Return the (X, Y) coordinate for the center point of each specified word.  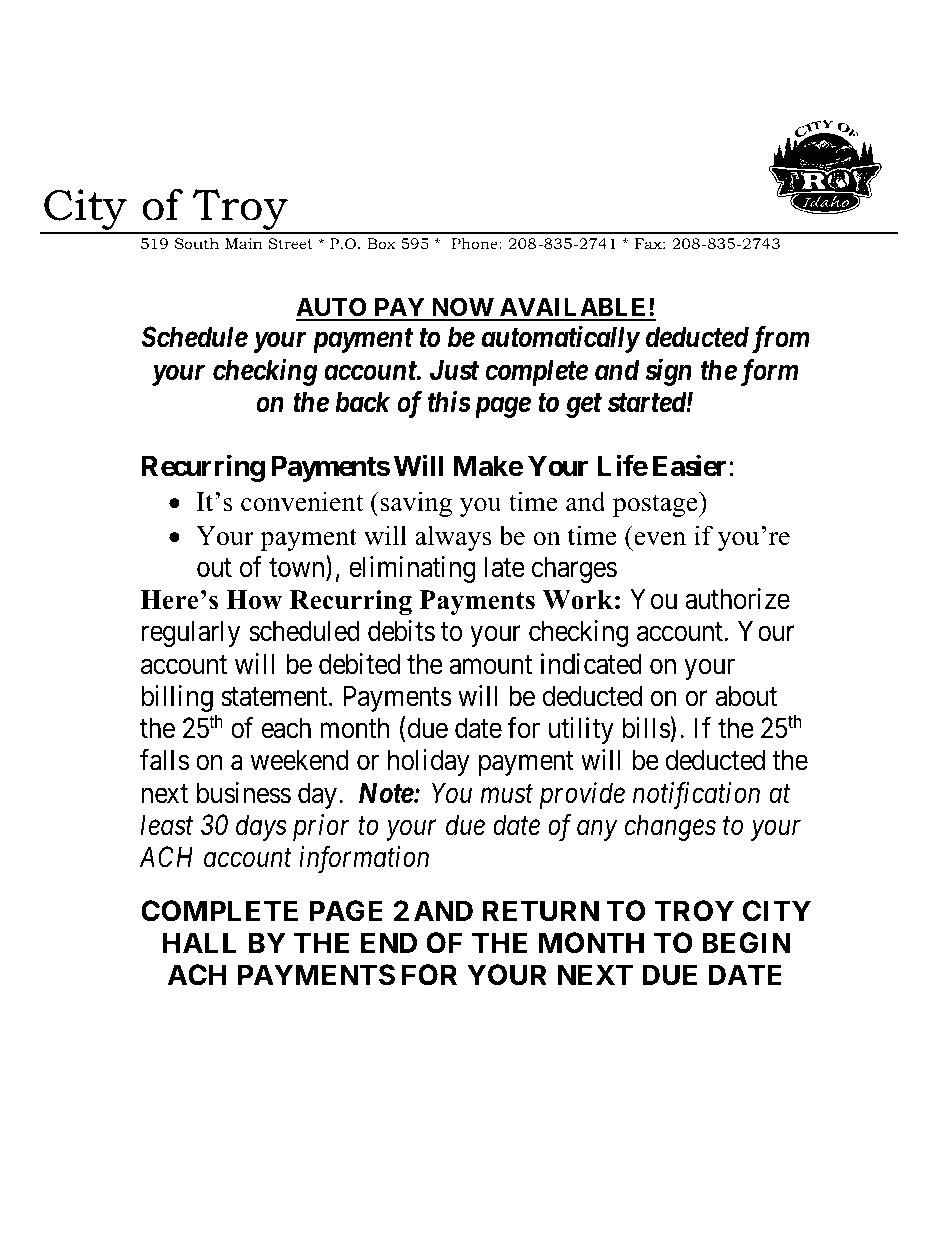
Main (244, 243)
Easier (689, 466)
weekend (299, 760)
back (362, 402)
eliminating (412, 569)
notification (696, 795)
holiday (429, 762)
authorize (737, 599)
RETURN (541, 911)
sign (668, 372)
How (254, 600)
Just (454, 370)
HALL (199, 942)
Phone (476, 243)
